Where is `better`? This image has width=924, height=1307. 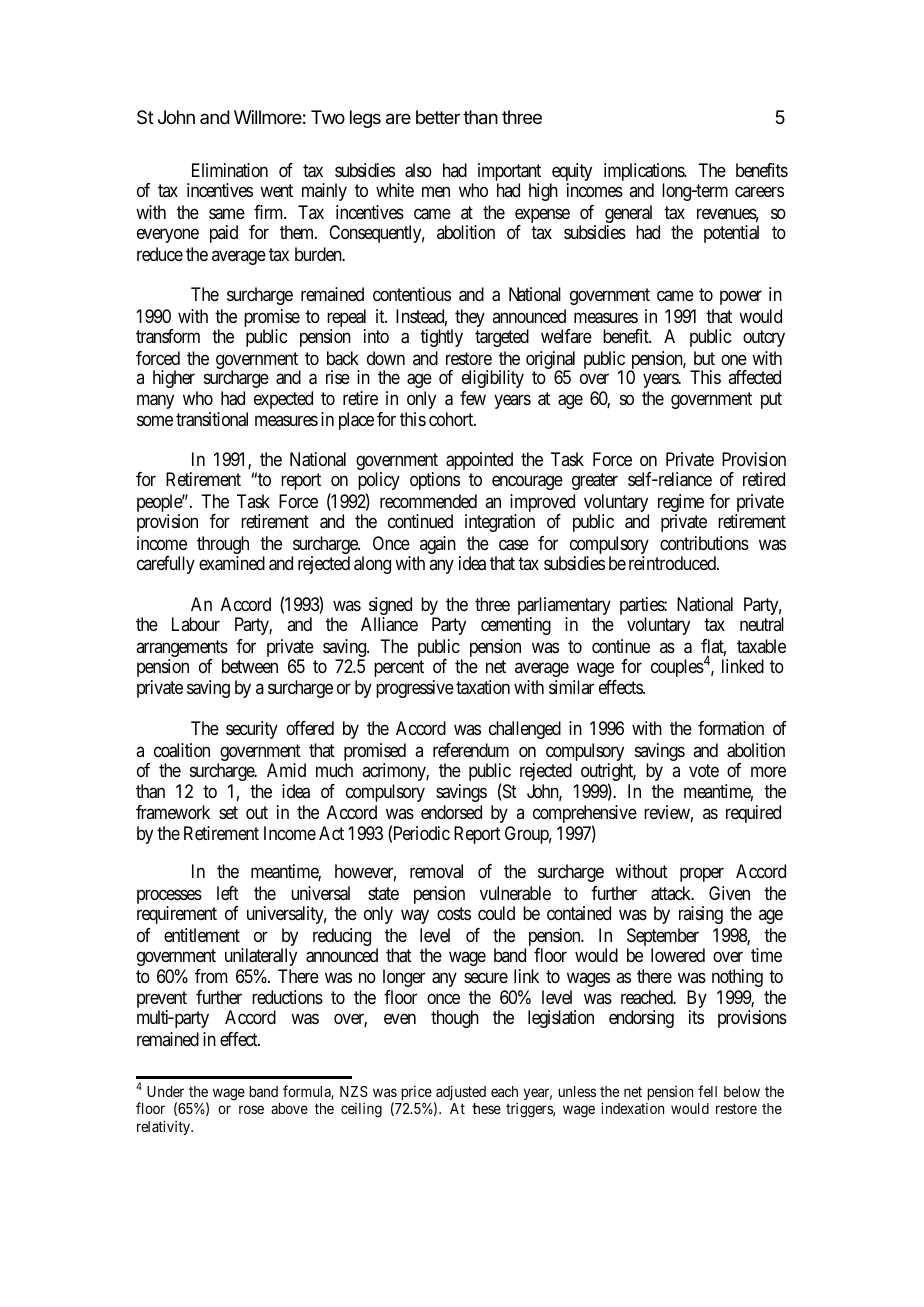 better is located at coordinates (438, 117).
